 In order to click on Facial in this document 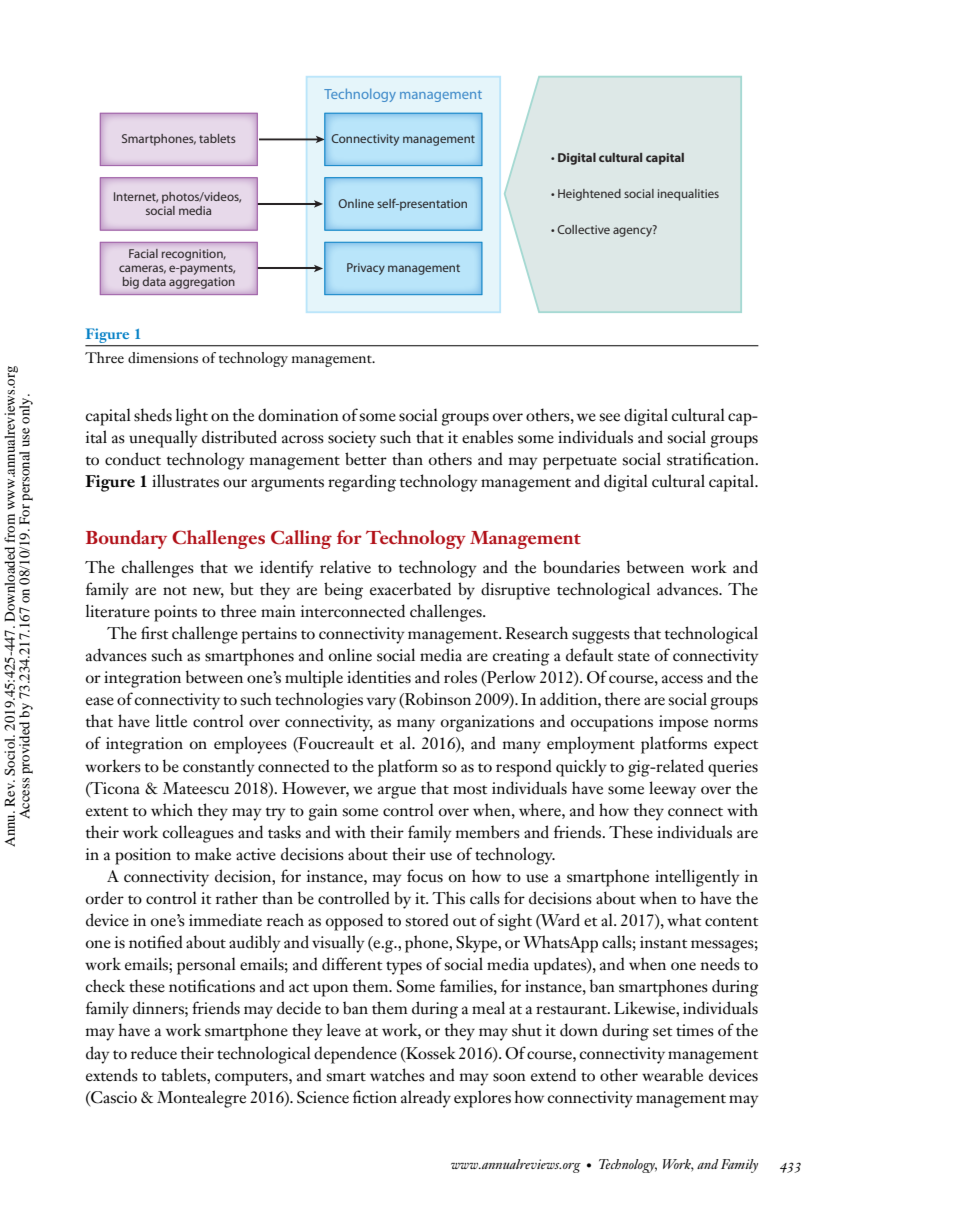, I will do `click(143, 253)`.
